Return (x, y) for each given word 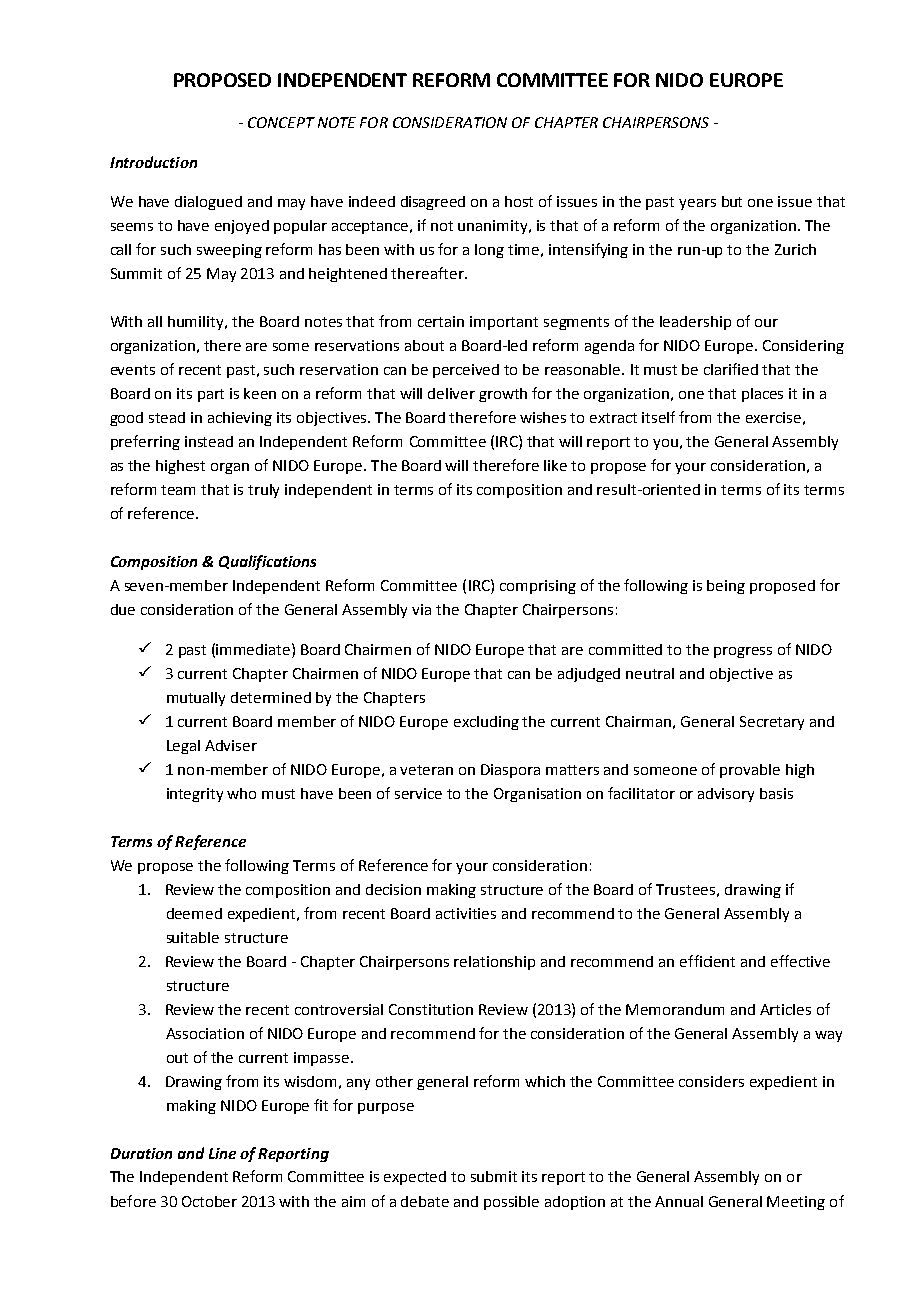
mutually (196, 699)
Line (222, 1153)
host (519, 201)
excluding (486, 723)
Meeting (796, 1203)
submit (494, 1176)
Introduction (153, 162)
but (732, 201)
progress (743, 652)
